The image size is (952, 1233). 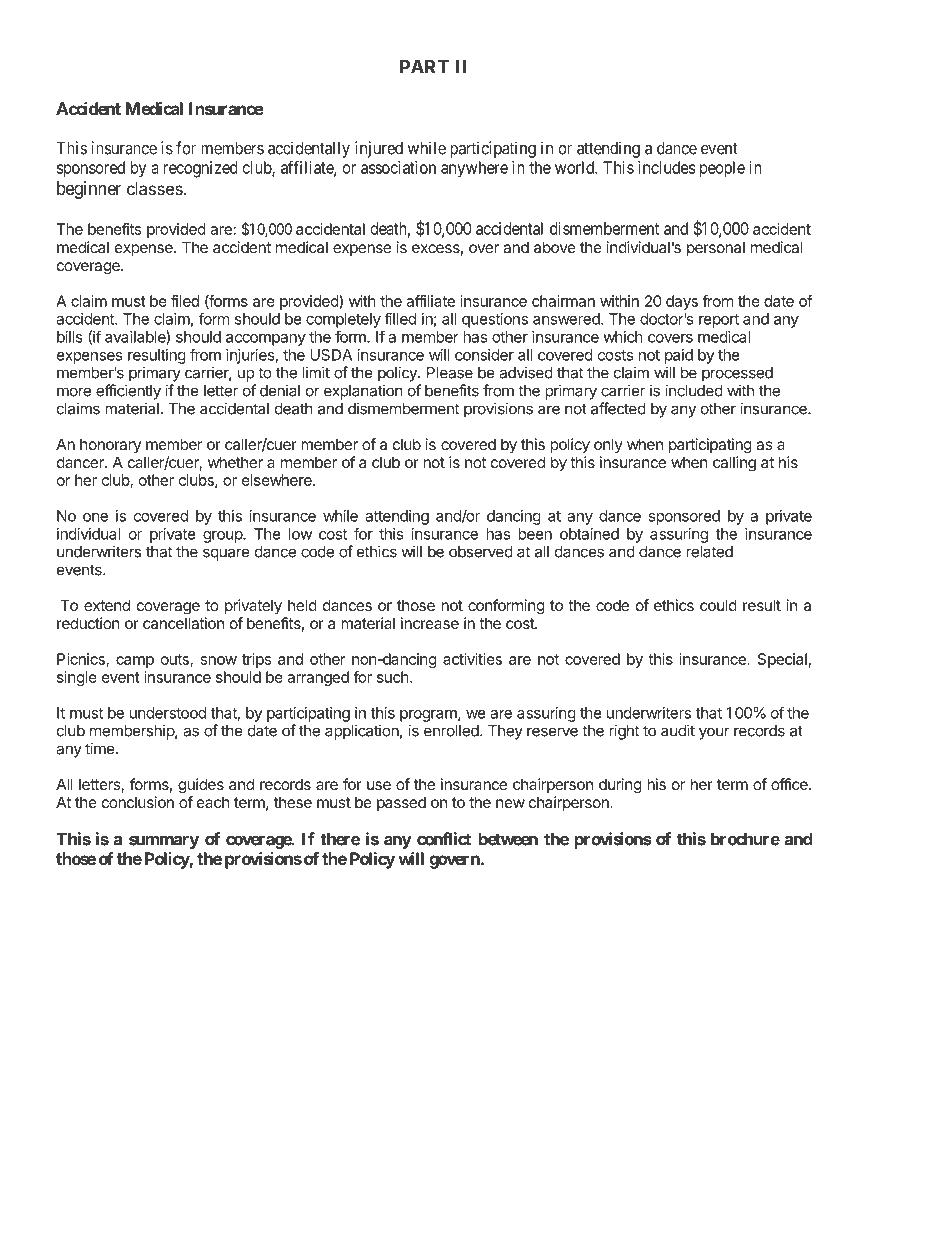 What do you see at coordinates (185, 301) in the screenshot?
I see `filed` at bounding box center [185, 301].
